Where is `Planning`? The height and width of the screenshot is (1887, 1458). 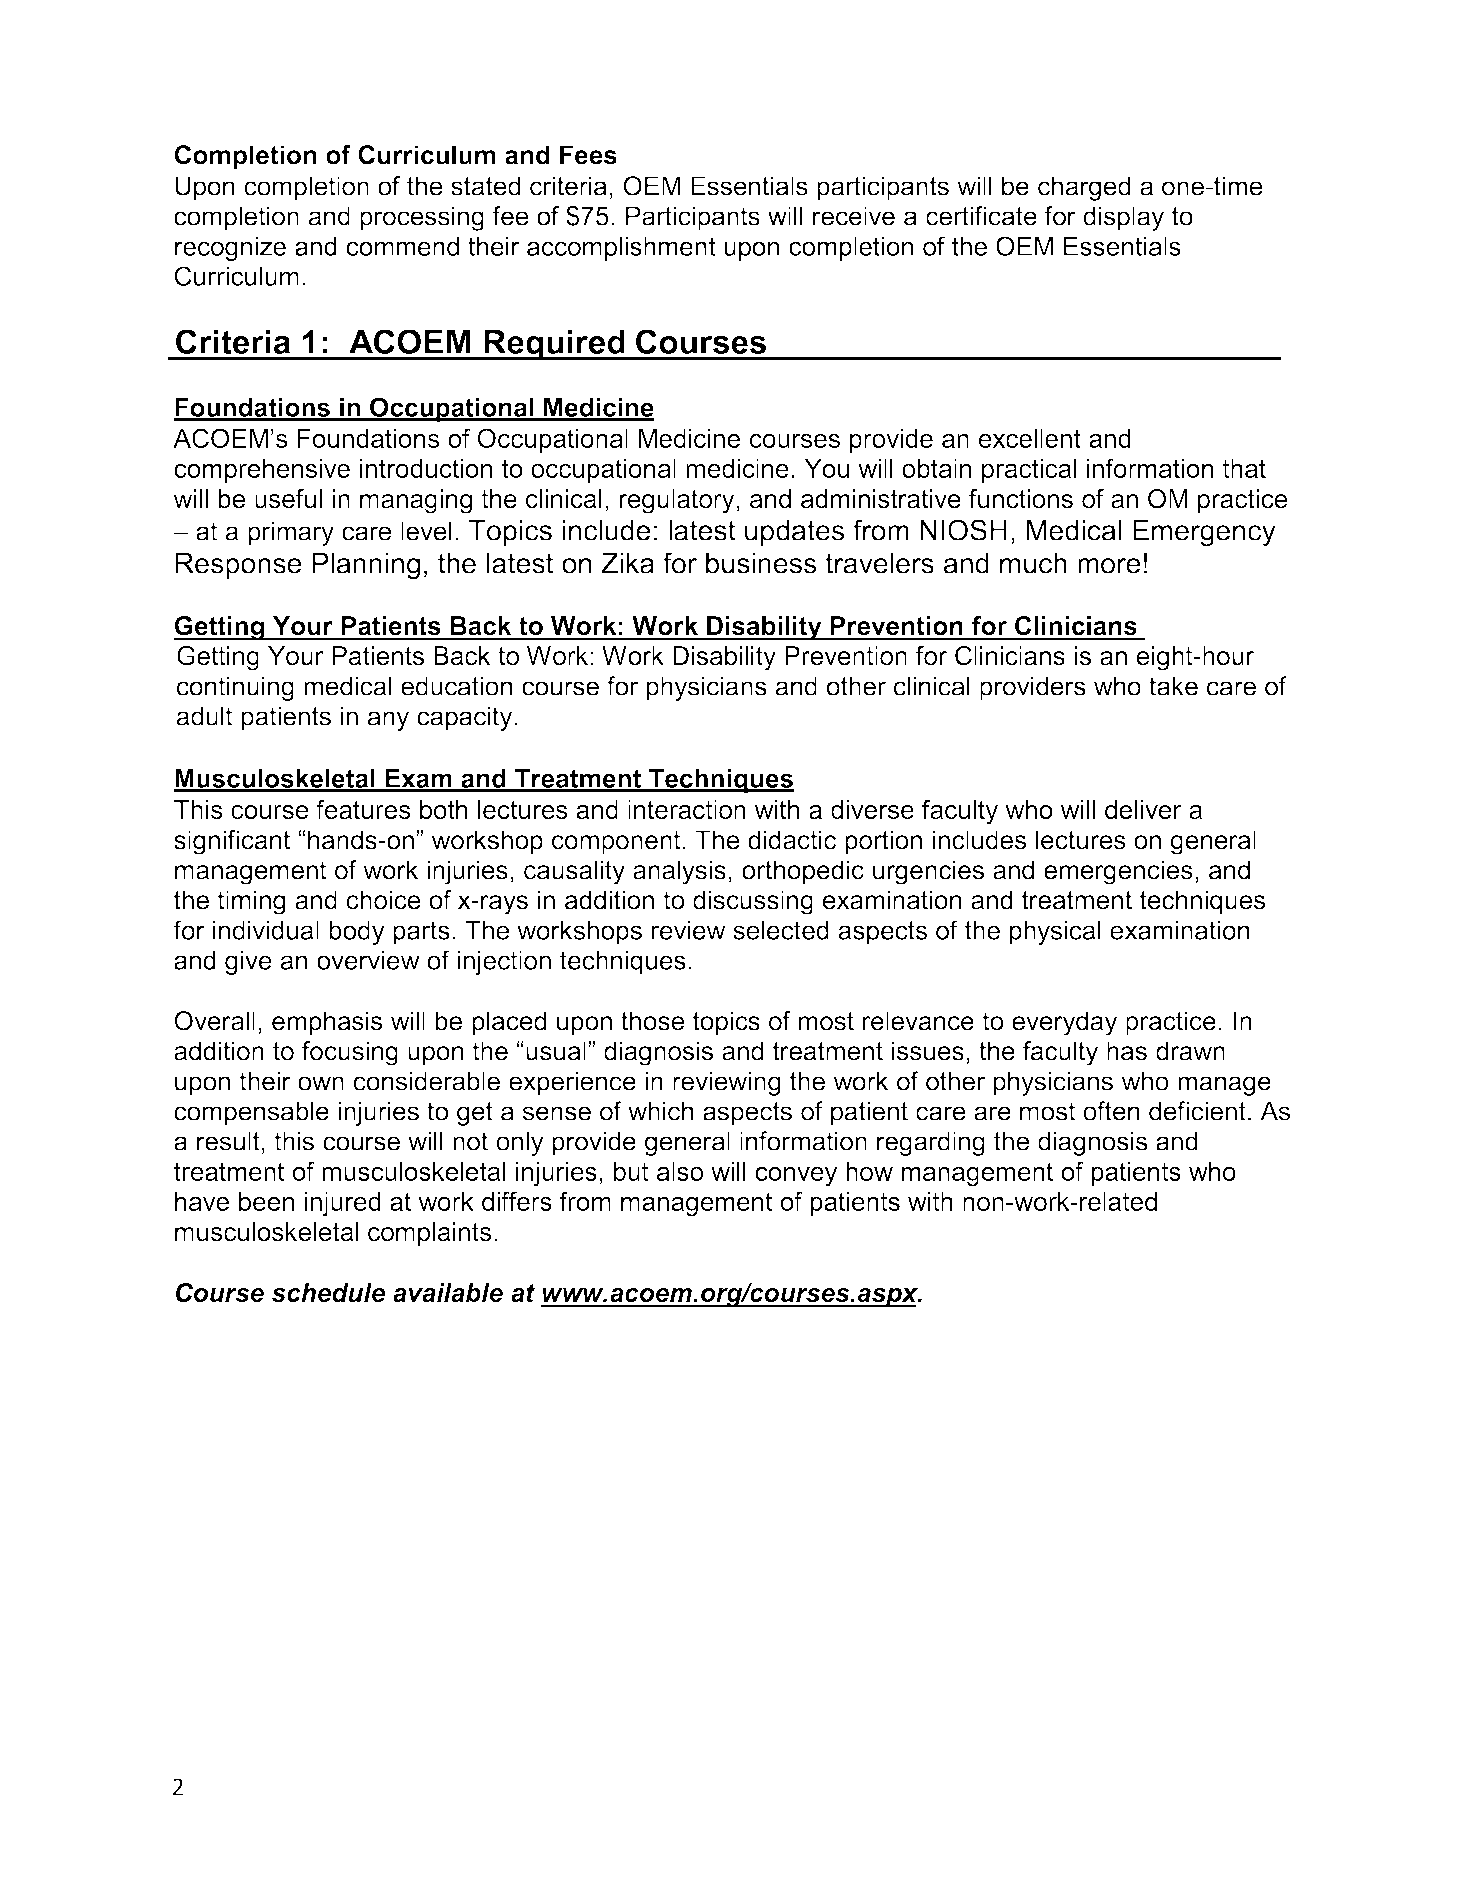 Planning is located at coordinates (366, 566).
